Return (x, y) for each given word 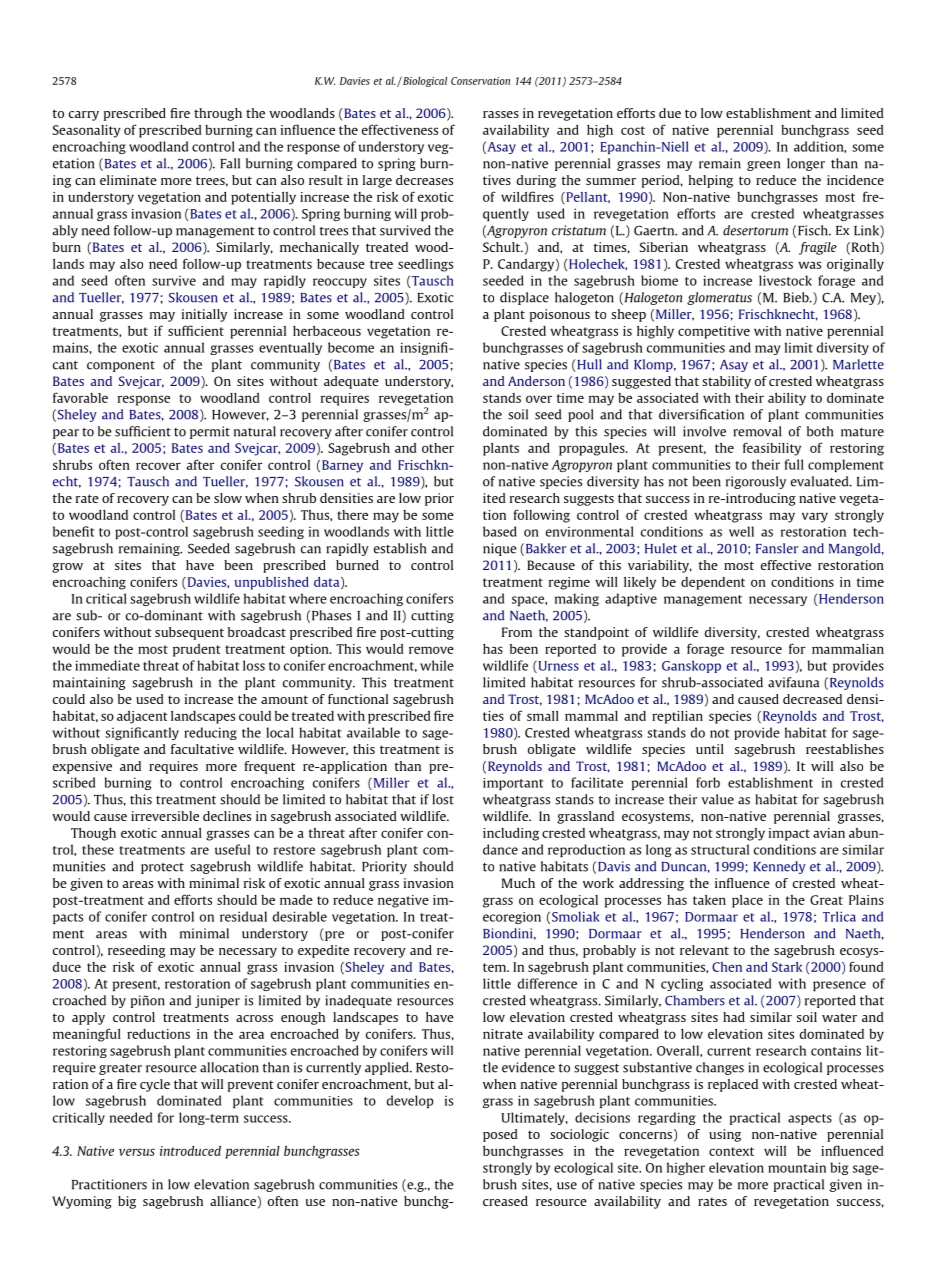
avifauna (793, 682)
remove (431, 650)
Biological (424, 81)
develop (410, 1101)
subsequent (189, 633)
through (218, 114)
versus (137, 1152)
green (763, 166)
